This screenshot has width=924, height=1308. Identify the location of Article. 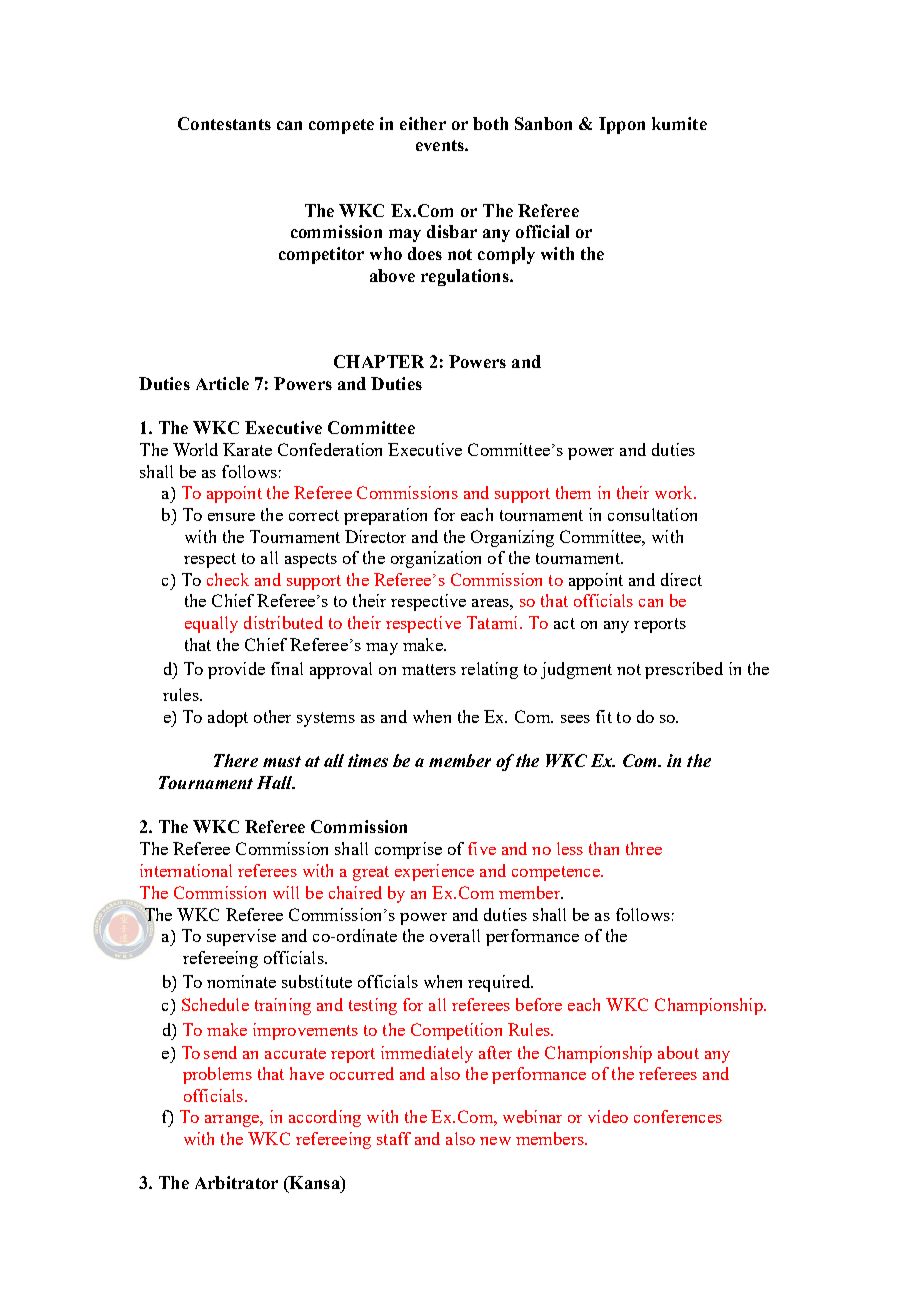
(222, 383).
